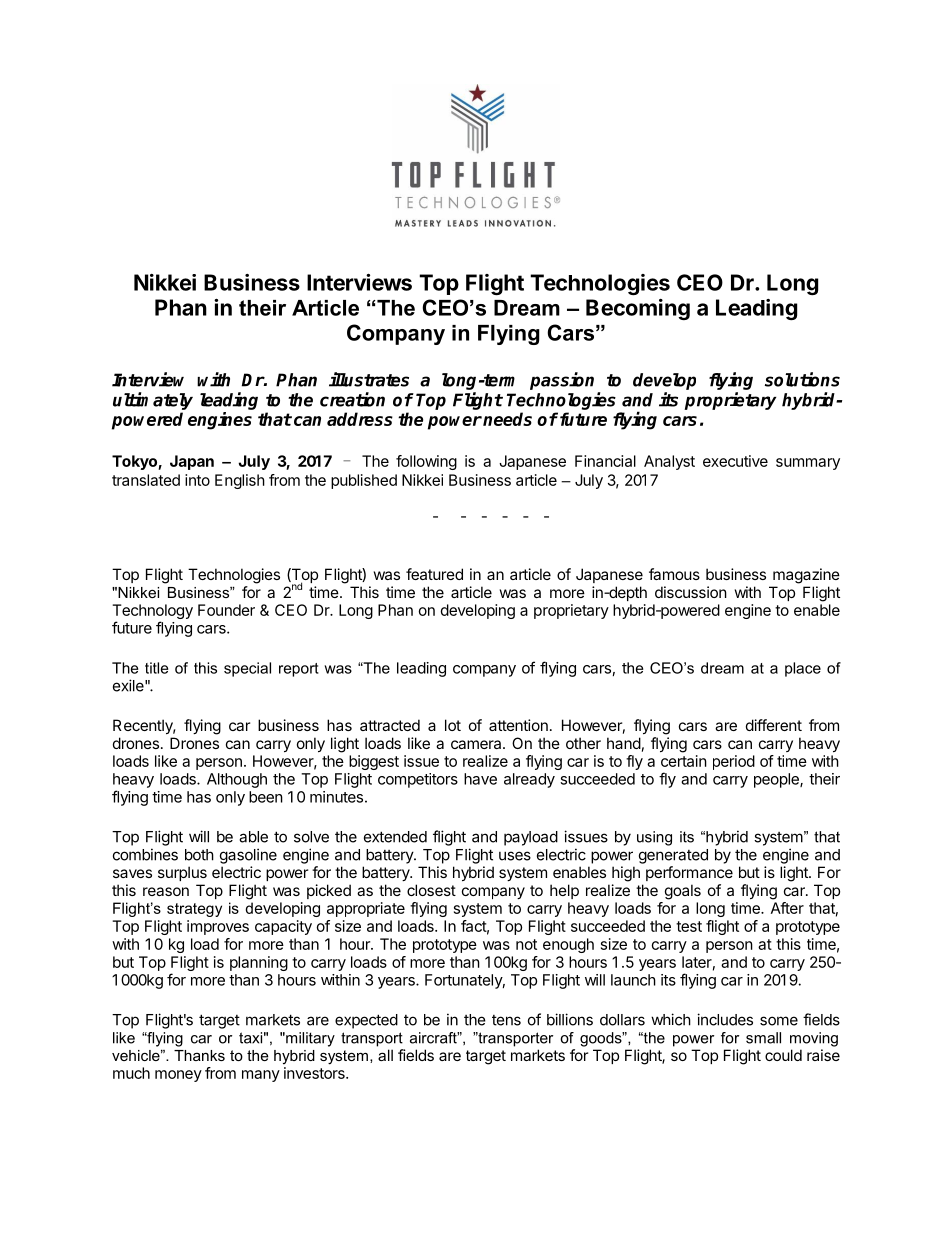 The image size is (952, 1233). What do you see at coordinates (802, 379) in the screenshot?
I see `solutions` at bounding box center [802, 379].
